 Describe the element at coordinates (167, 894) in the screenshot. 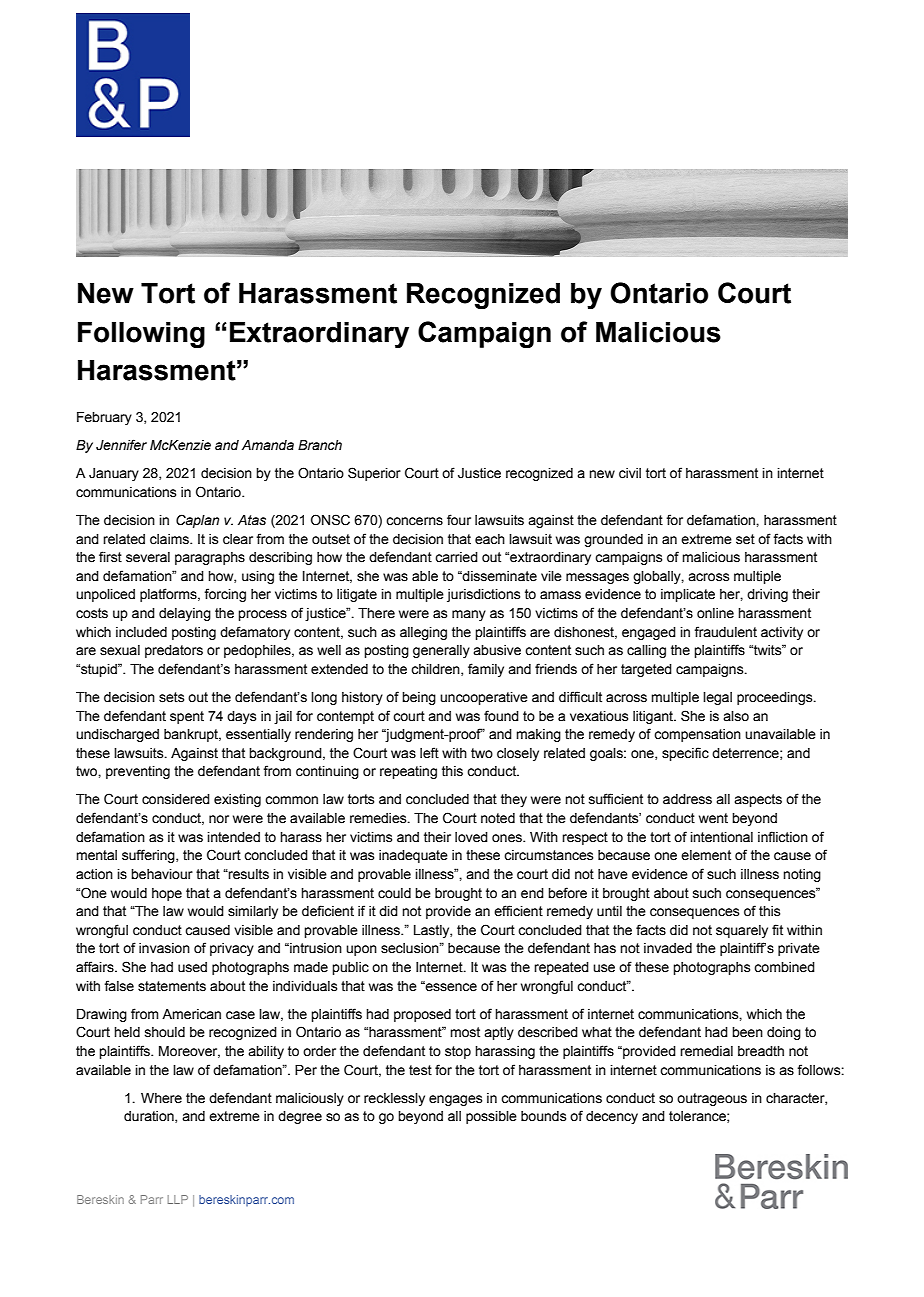

I see `hope` at that location.
